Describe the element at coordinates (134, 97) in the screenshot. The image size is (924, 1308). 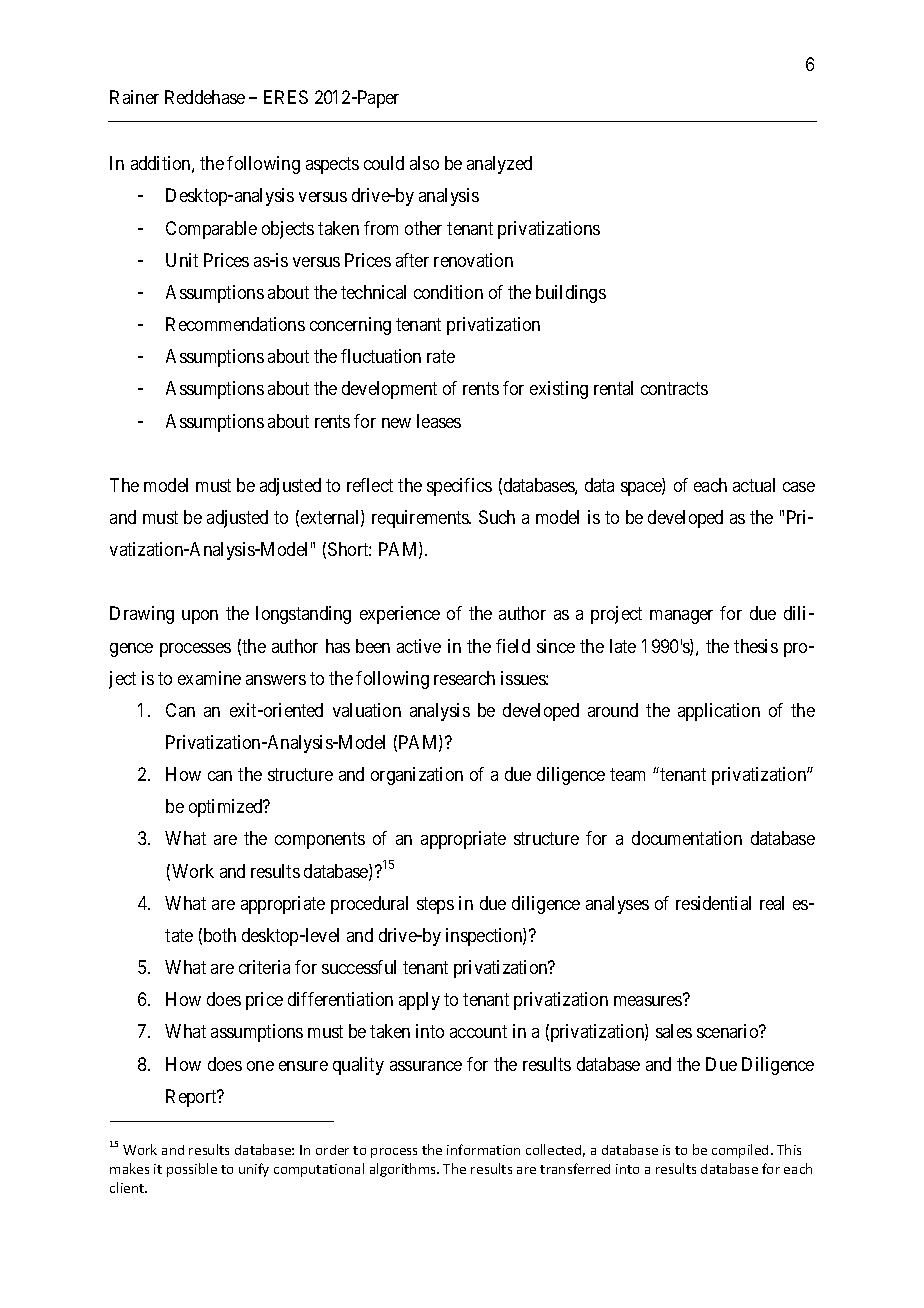
I see `Rainer` at that location.
